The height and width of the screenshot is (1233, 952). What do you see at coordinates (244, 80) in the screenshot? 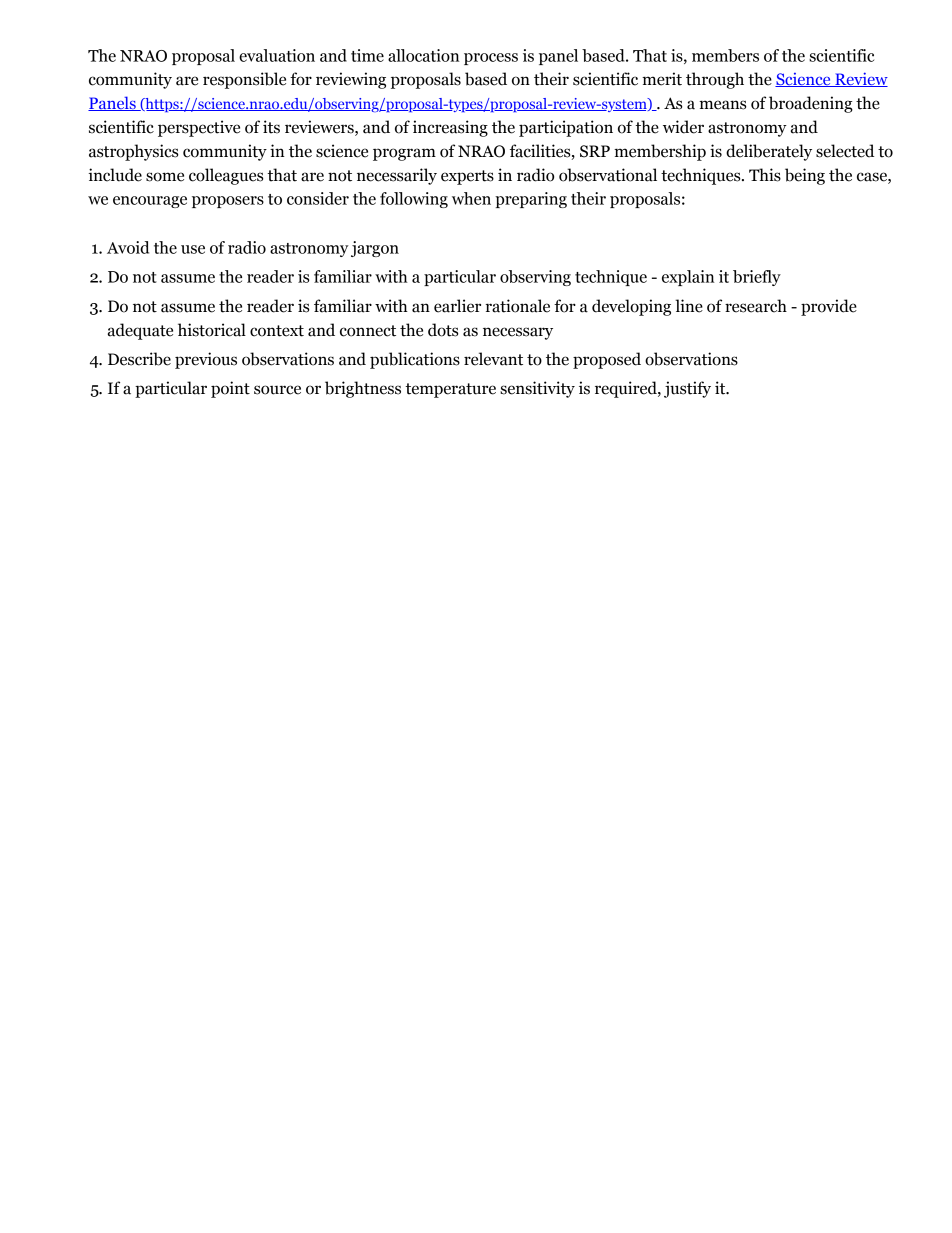
I see `responsible` at bounding box center [244, 80].
